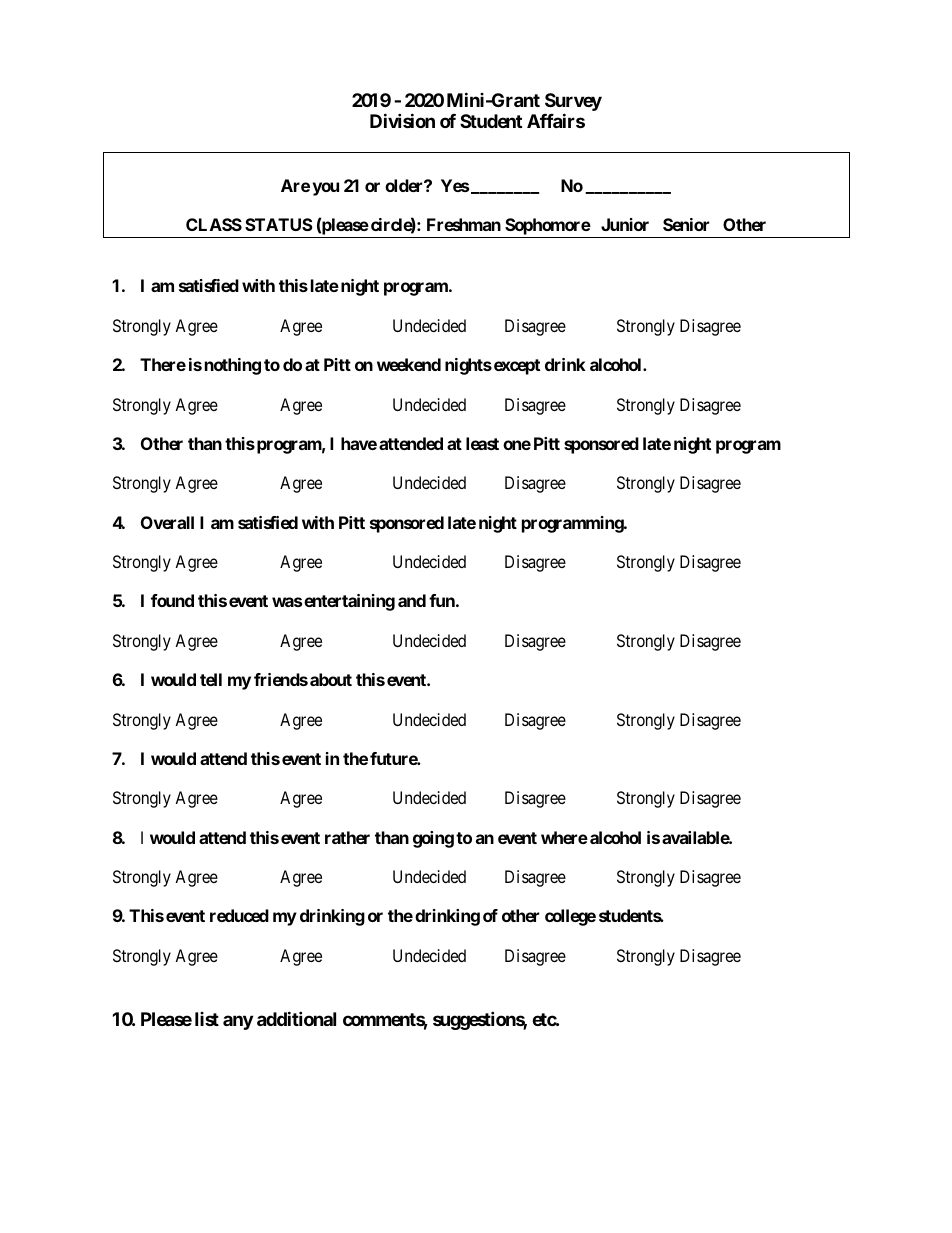 The width and height of the document is (952, 1233). I want to click on Survey, so click(573, 102).
